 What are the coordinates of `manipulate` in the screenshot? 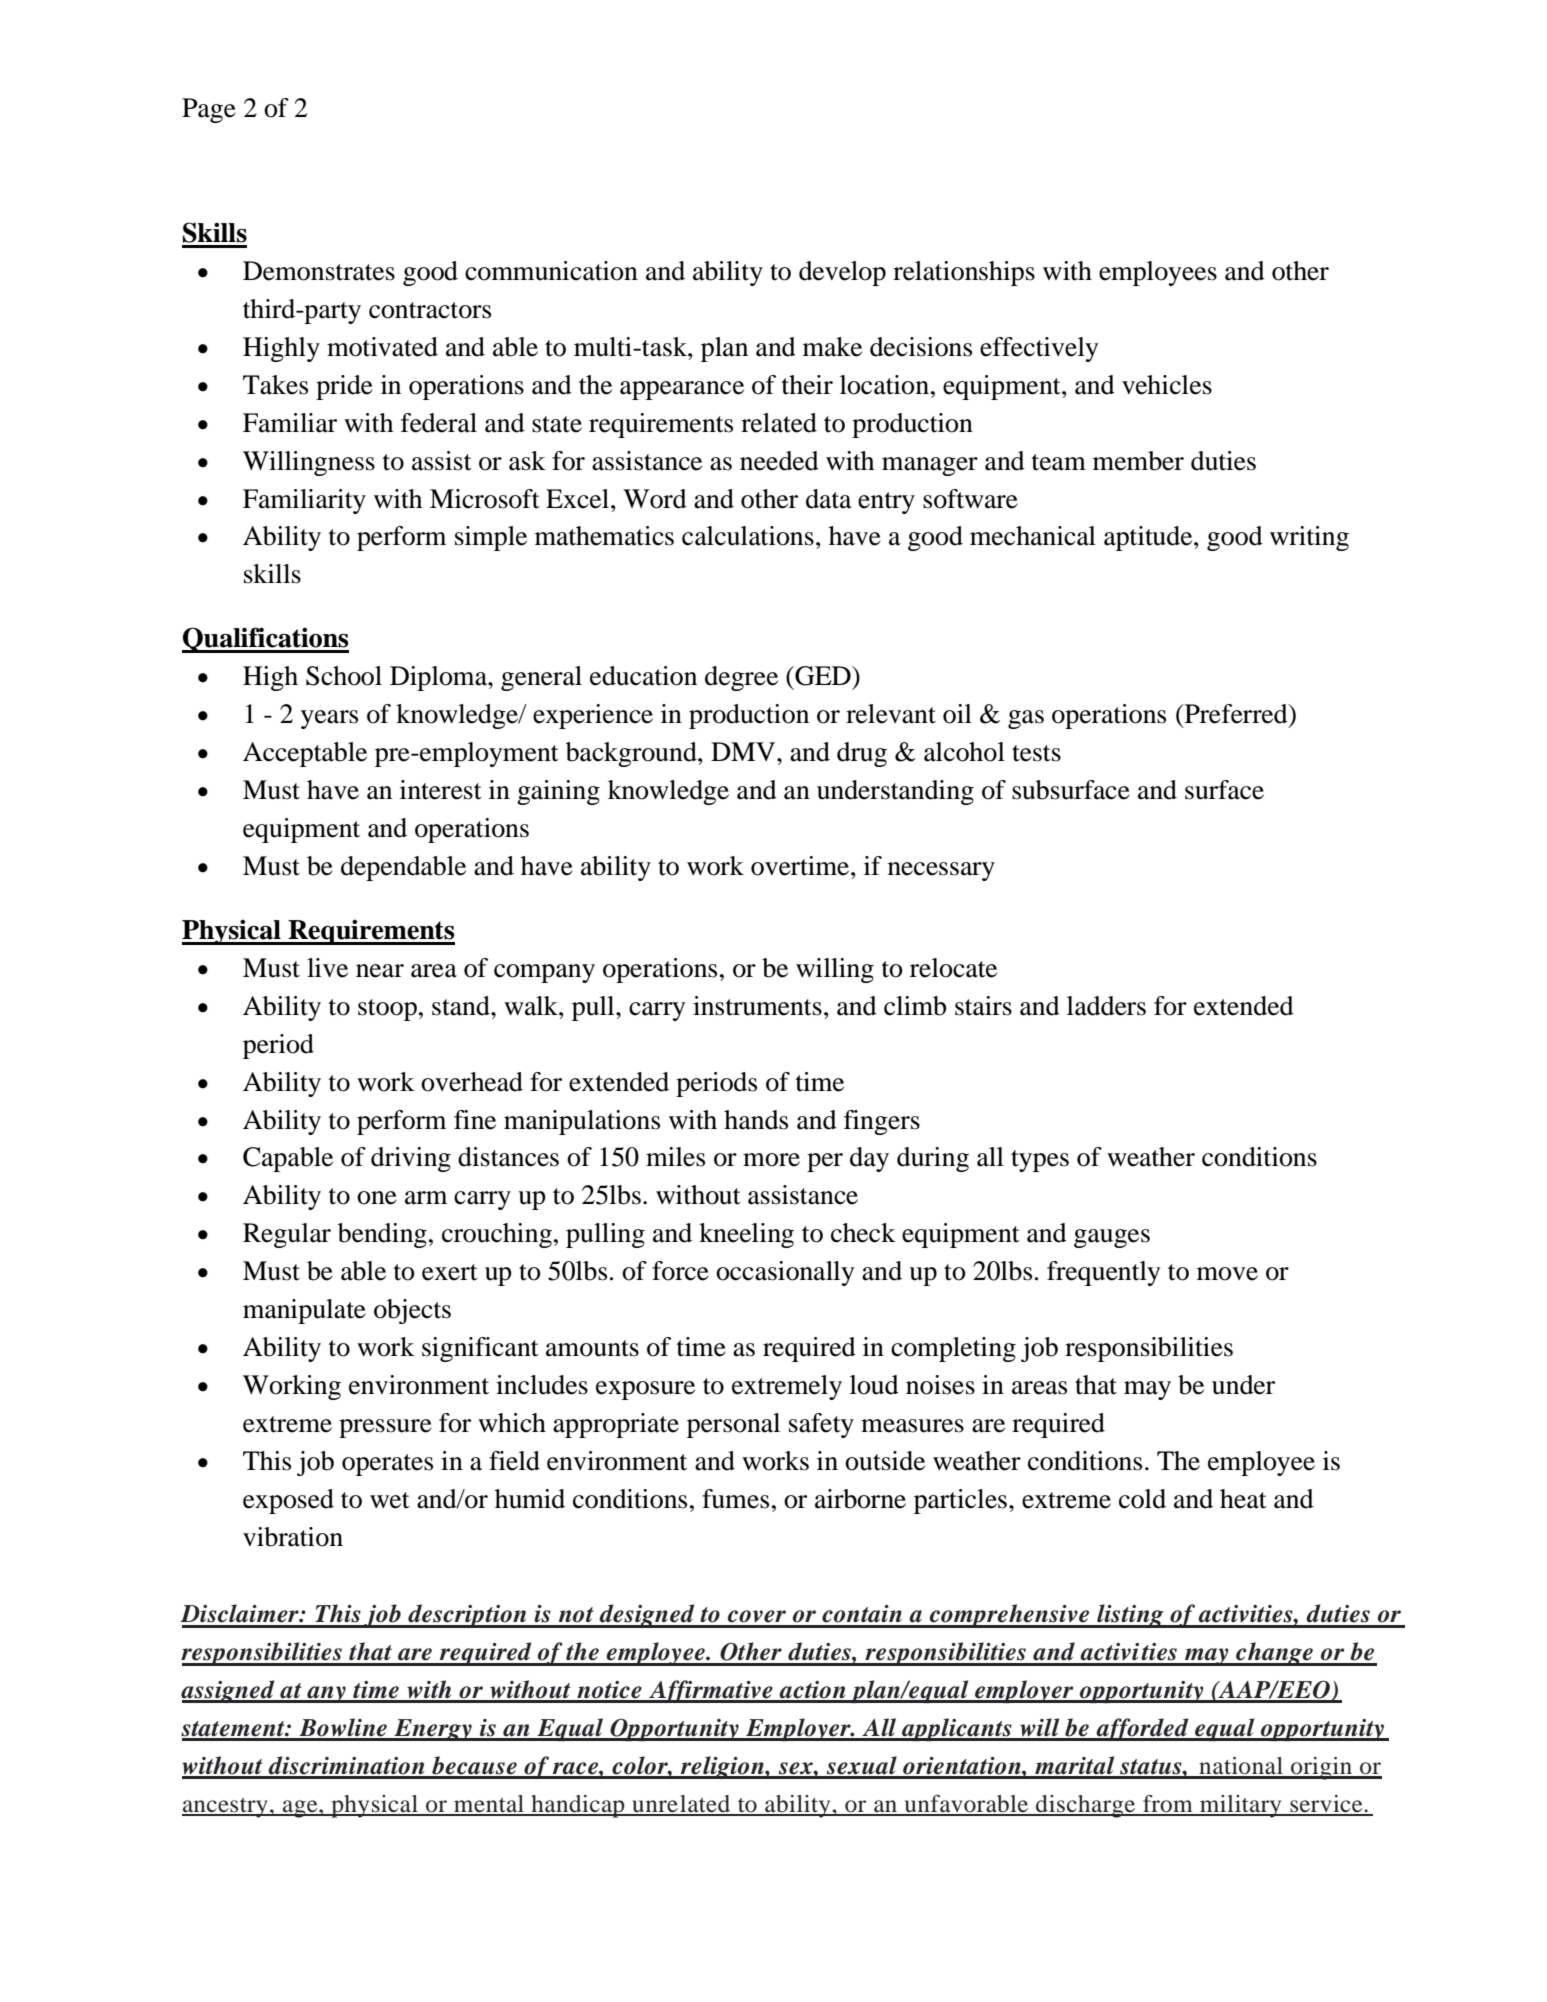 It's located at (304, 1311).
